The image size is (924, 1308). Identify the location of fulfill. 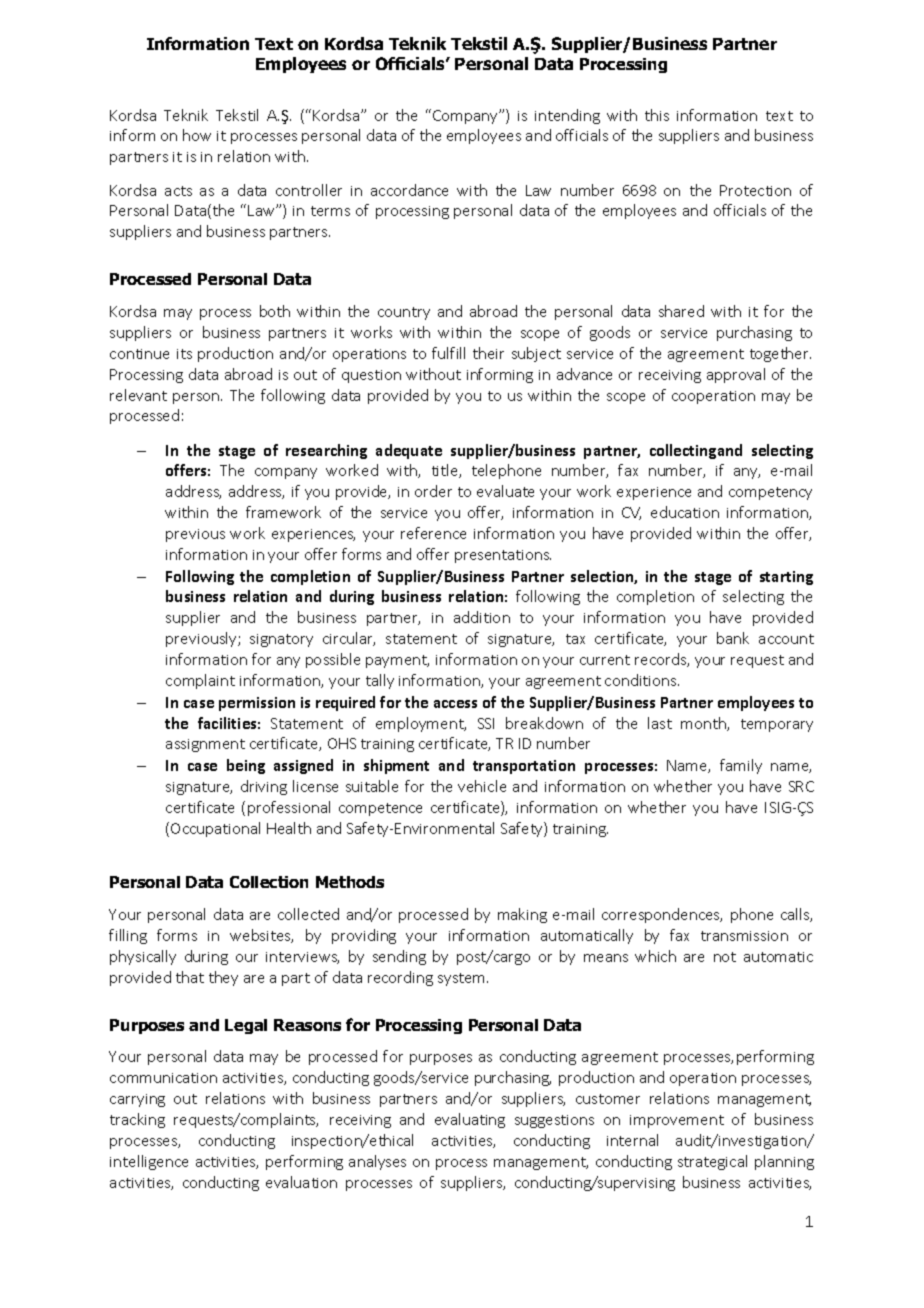
(448, 353).
